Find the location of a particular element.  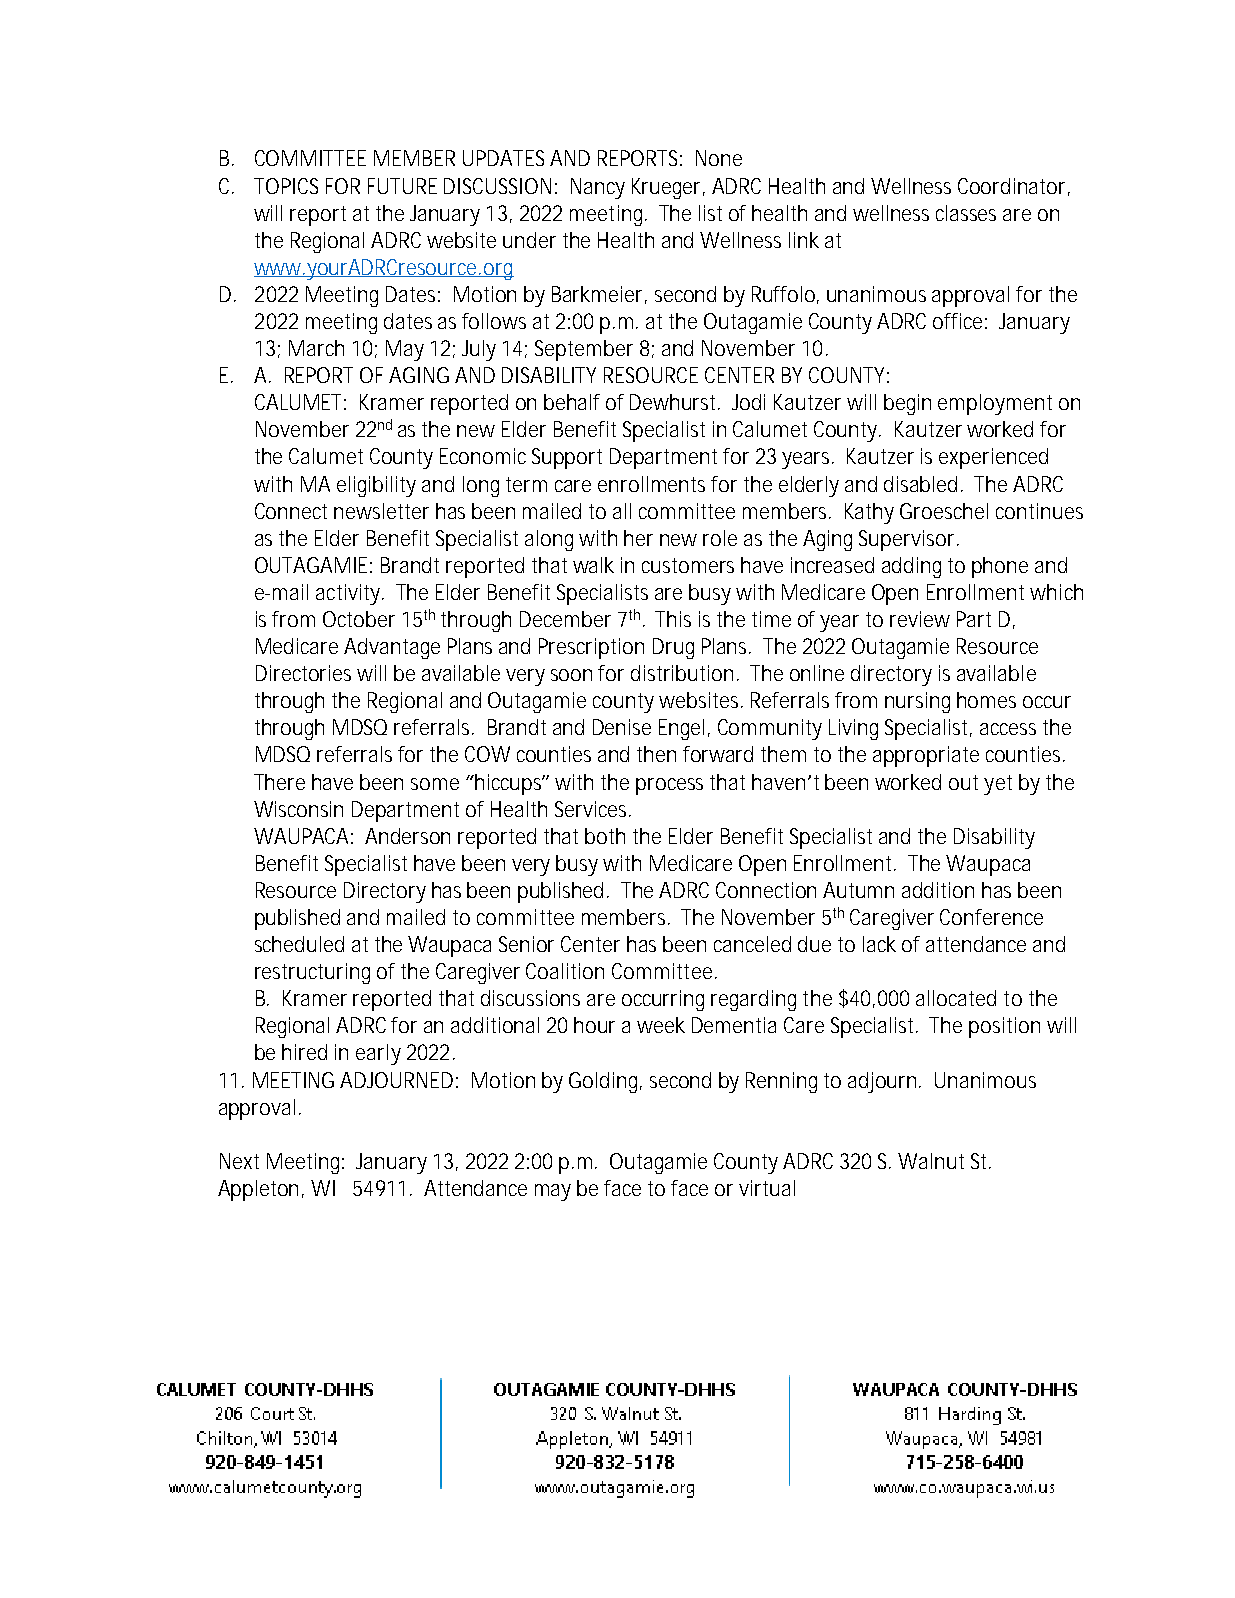

classes is located at coordinates (966, 213).
